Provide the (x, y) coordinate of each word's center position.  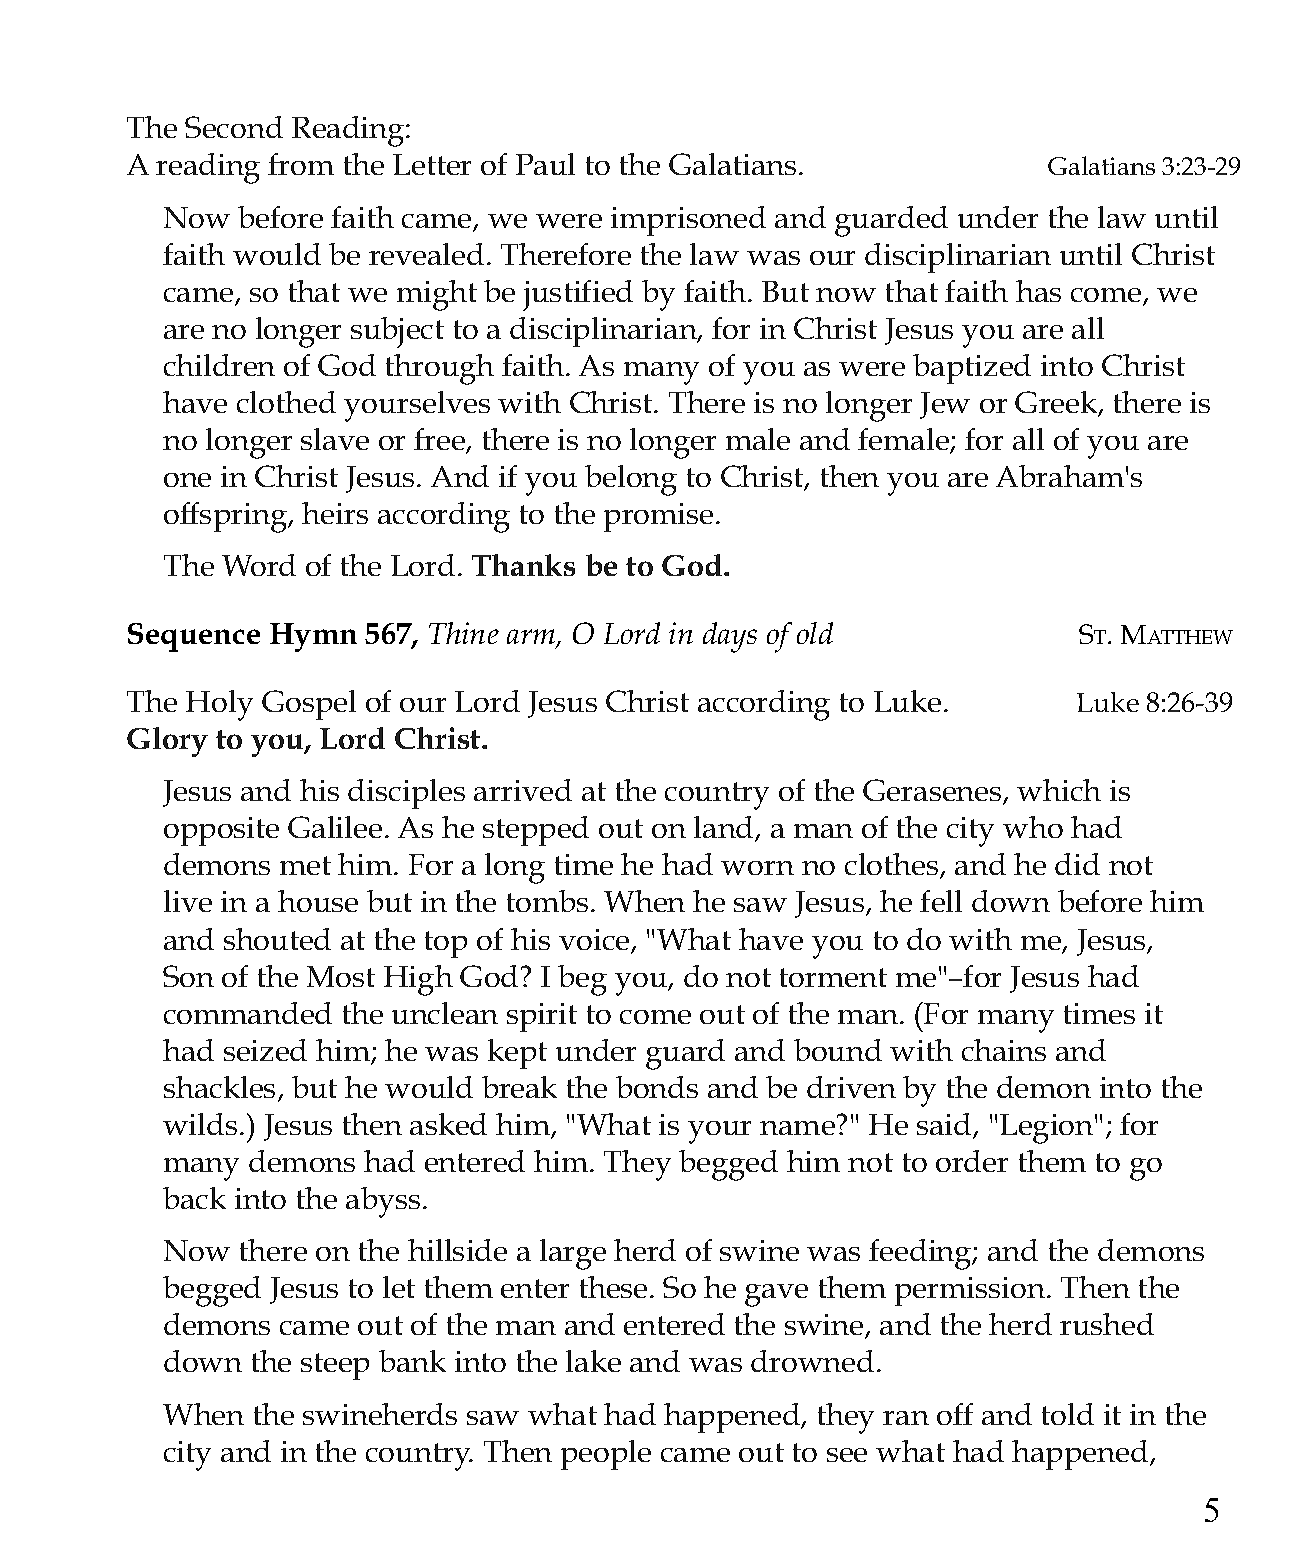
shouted (277, 939)
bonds (657, 1087)
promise (658, 517)
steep (335, 1366)
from (301, 164)
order (972, 1161)
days (730, 637)
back (194, 1198)
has (1038, 291)
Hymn (313, 637)
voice (595, 941)
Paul (545, 164)
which (1059, 790)
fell (941, 901)
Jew (945, 405)
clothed (286, 402)
